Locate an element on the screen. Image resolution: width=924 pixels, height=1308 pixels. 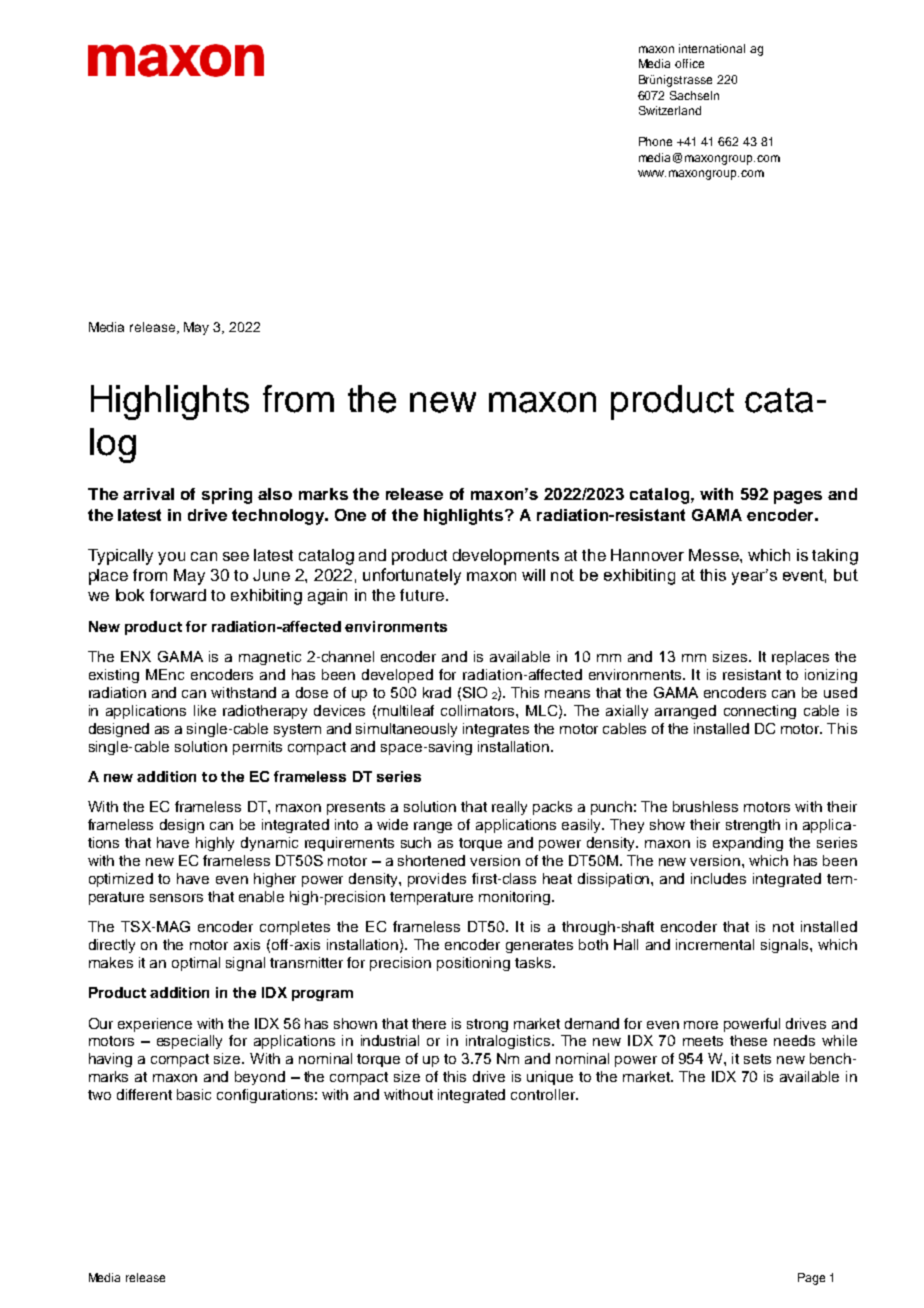
arrival is located at coordinates (148, 494).
